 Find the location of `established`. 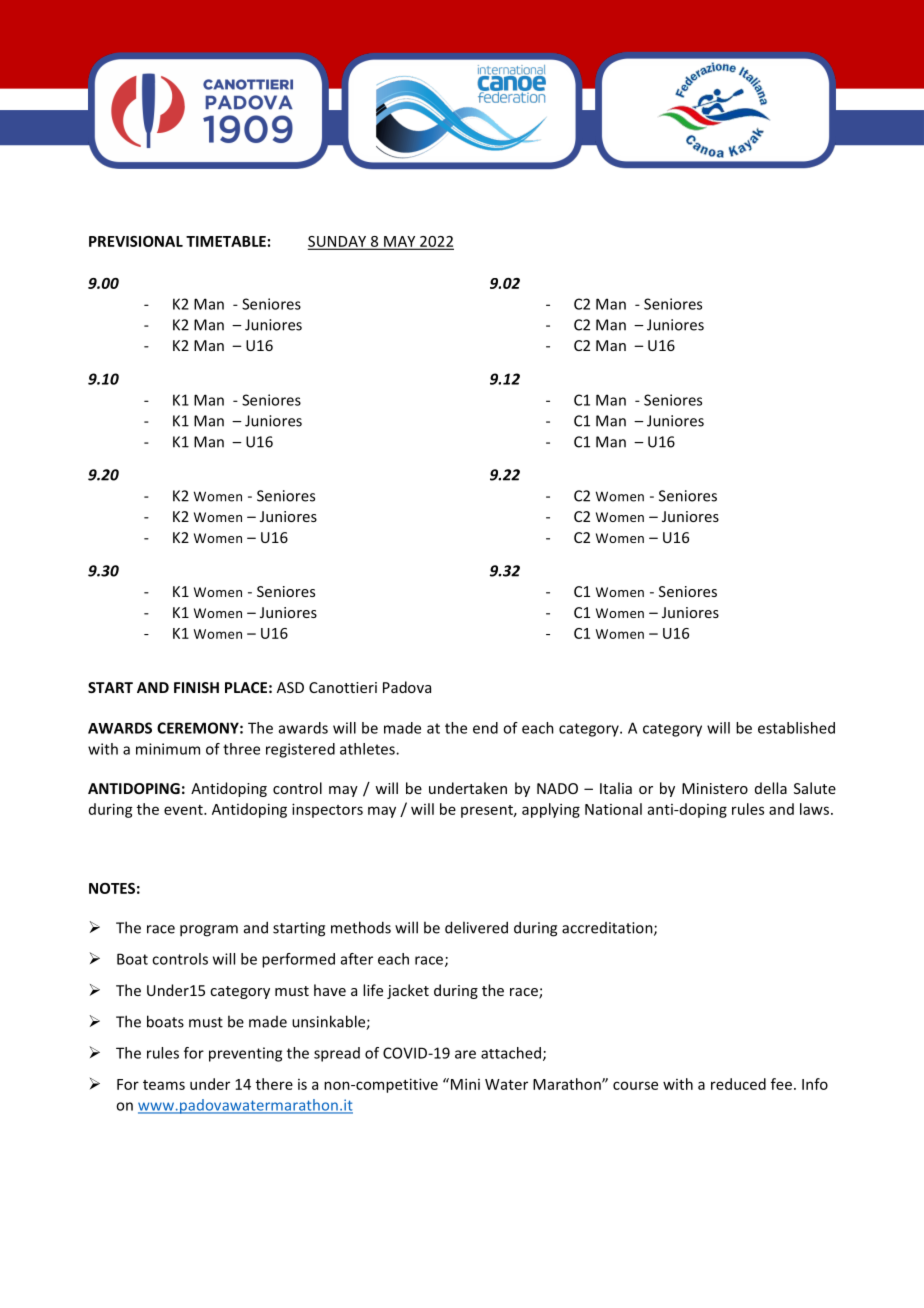

established is located at coordinates (796, 728).
